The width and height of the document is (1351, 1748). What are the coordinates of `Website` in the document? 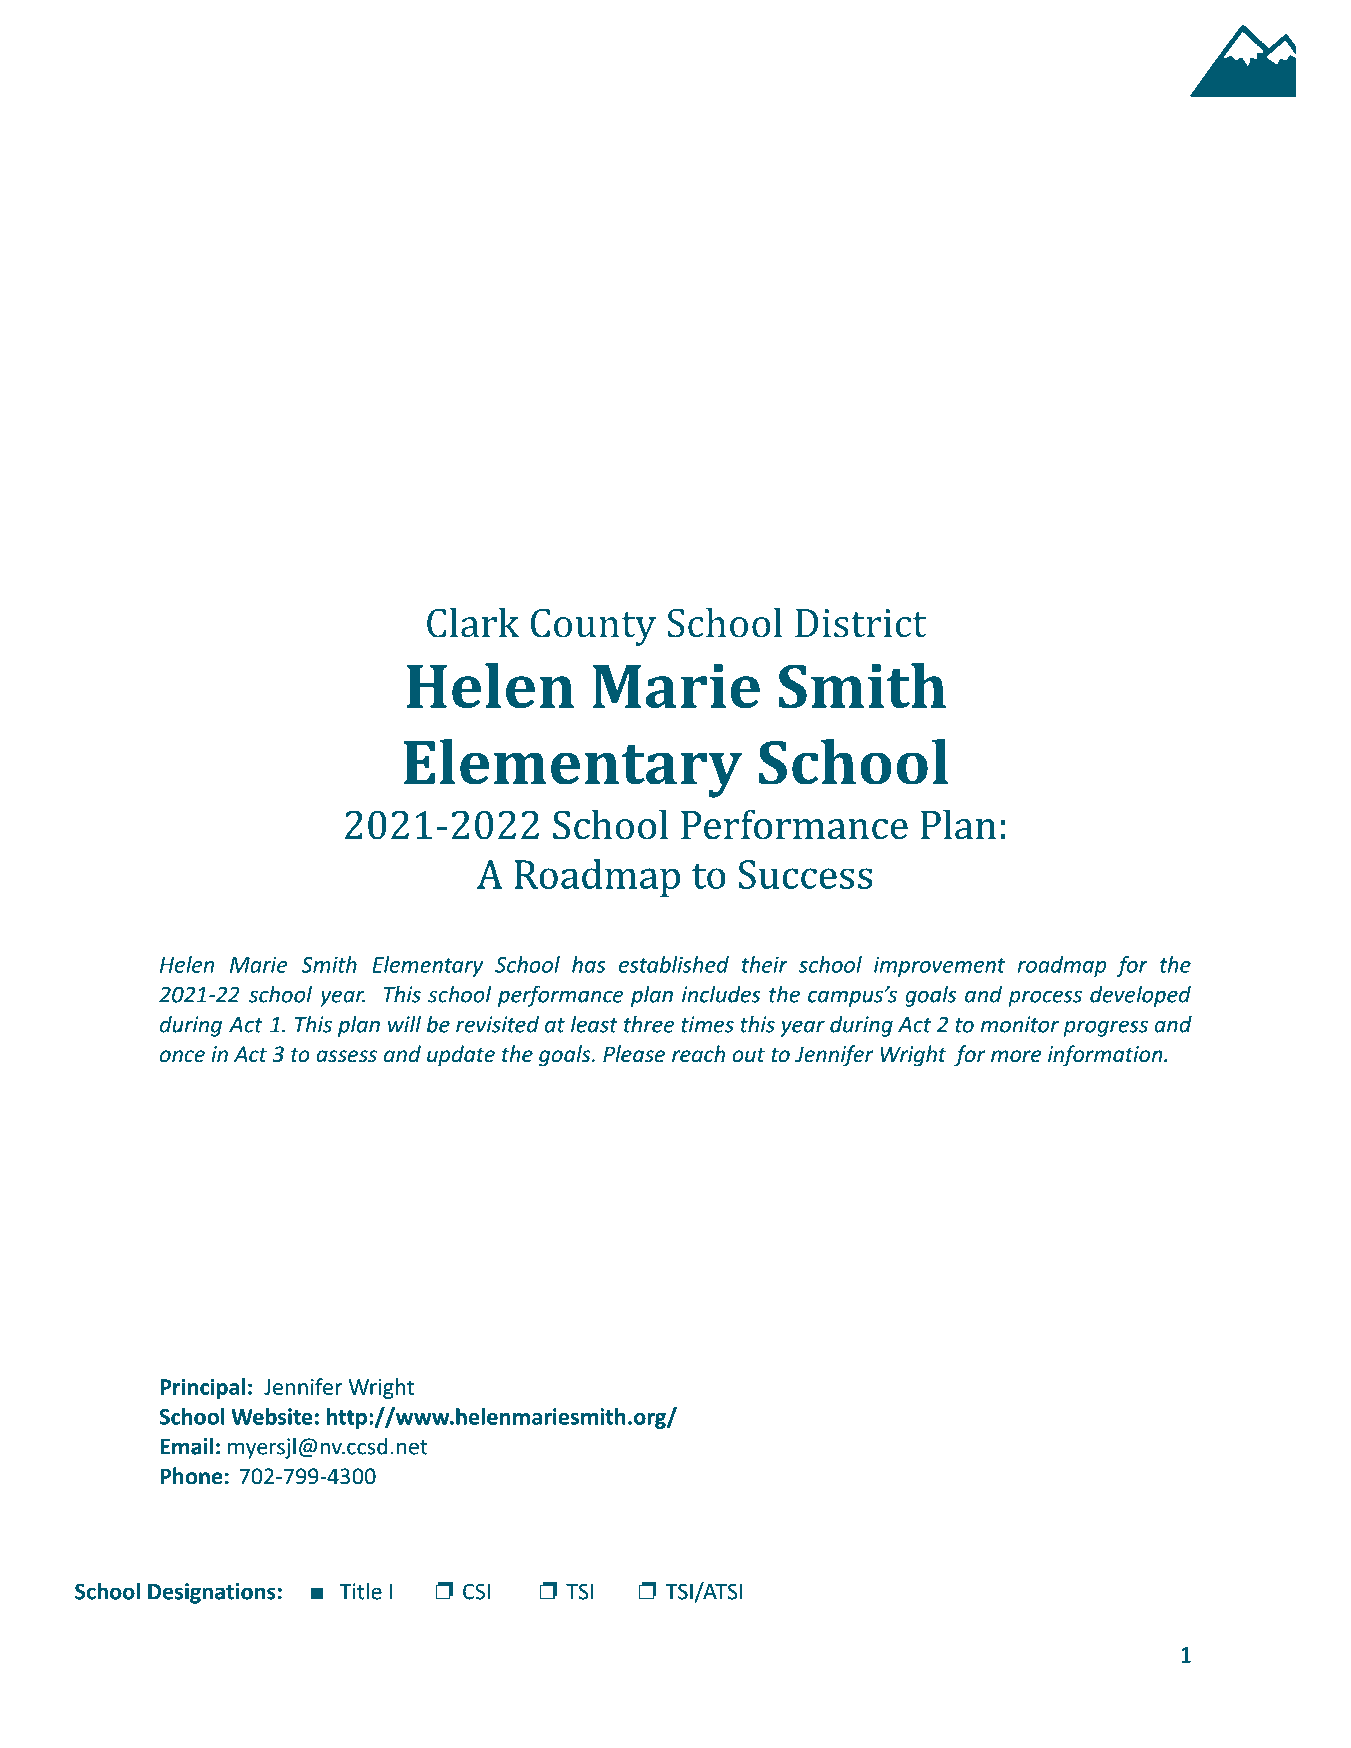 It's located at (272, 1416).
